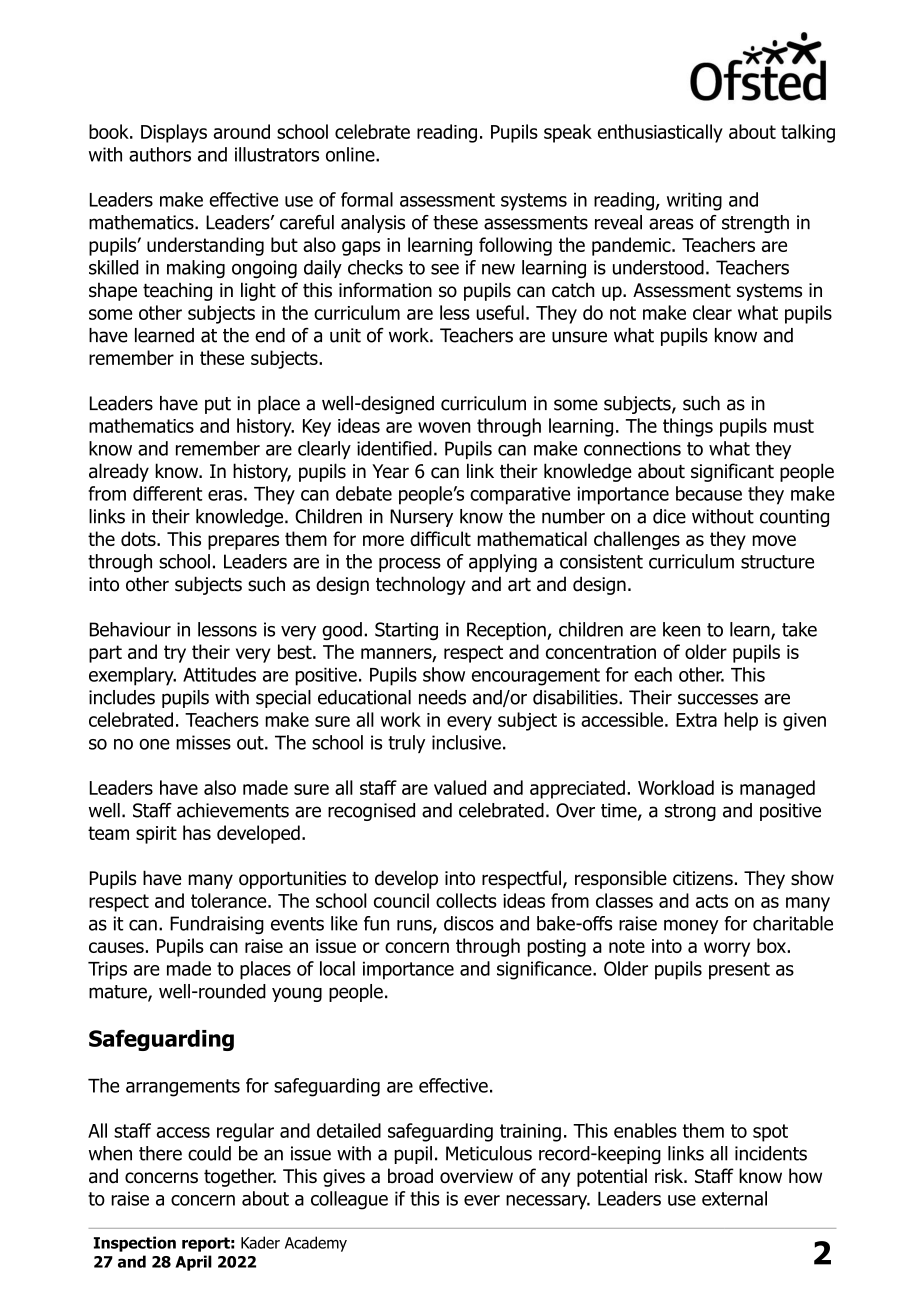  What do you see at coordinates (442, 697) in the screenshot?
I see `needs` at bounding box center [442, 697].
